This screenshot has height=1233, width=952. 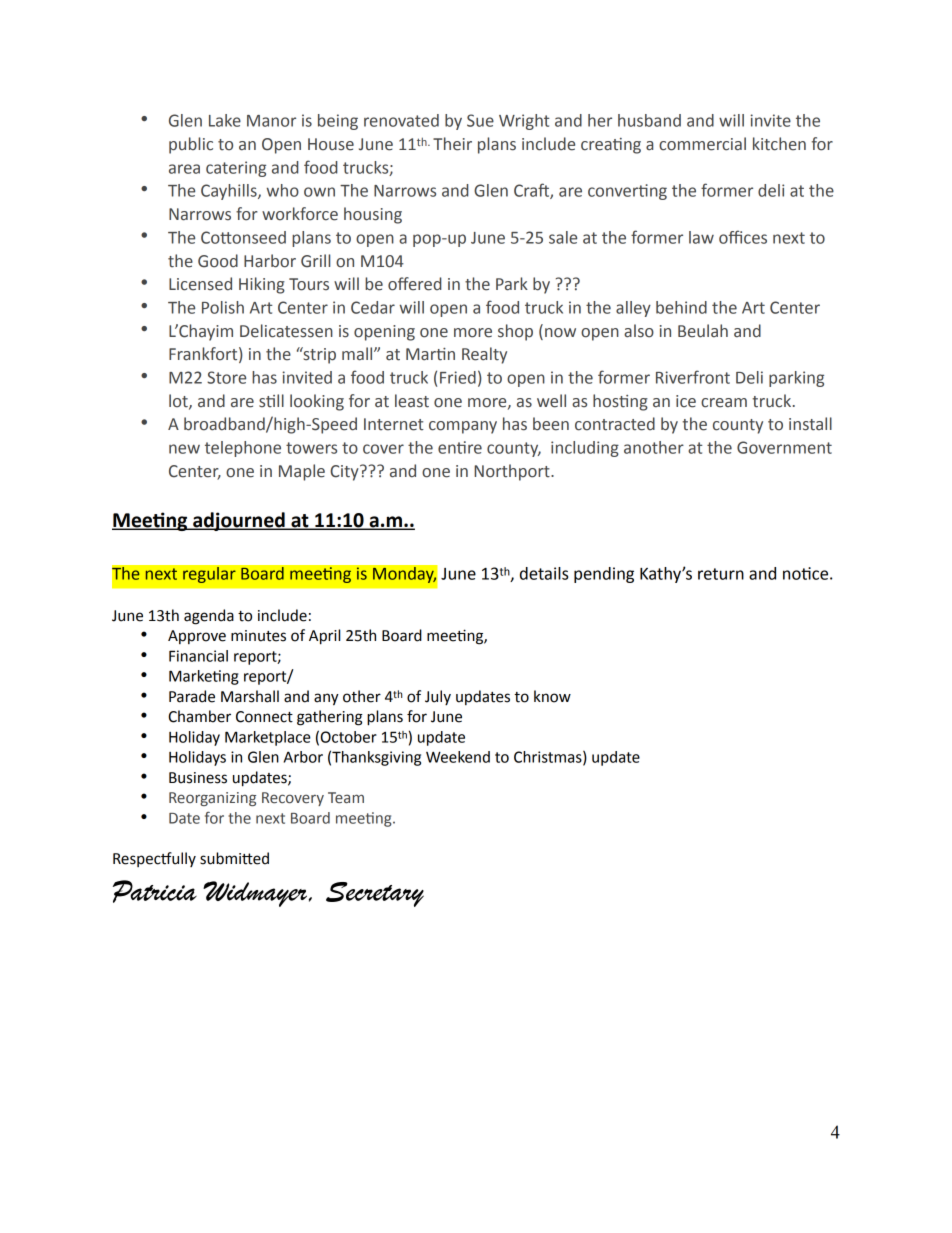 I want to click on details, so click(x=544, y=573).
